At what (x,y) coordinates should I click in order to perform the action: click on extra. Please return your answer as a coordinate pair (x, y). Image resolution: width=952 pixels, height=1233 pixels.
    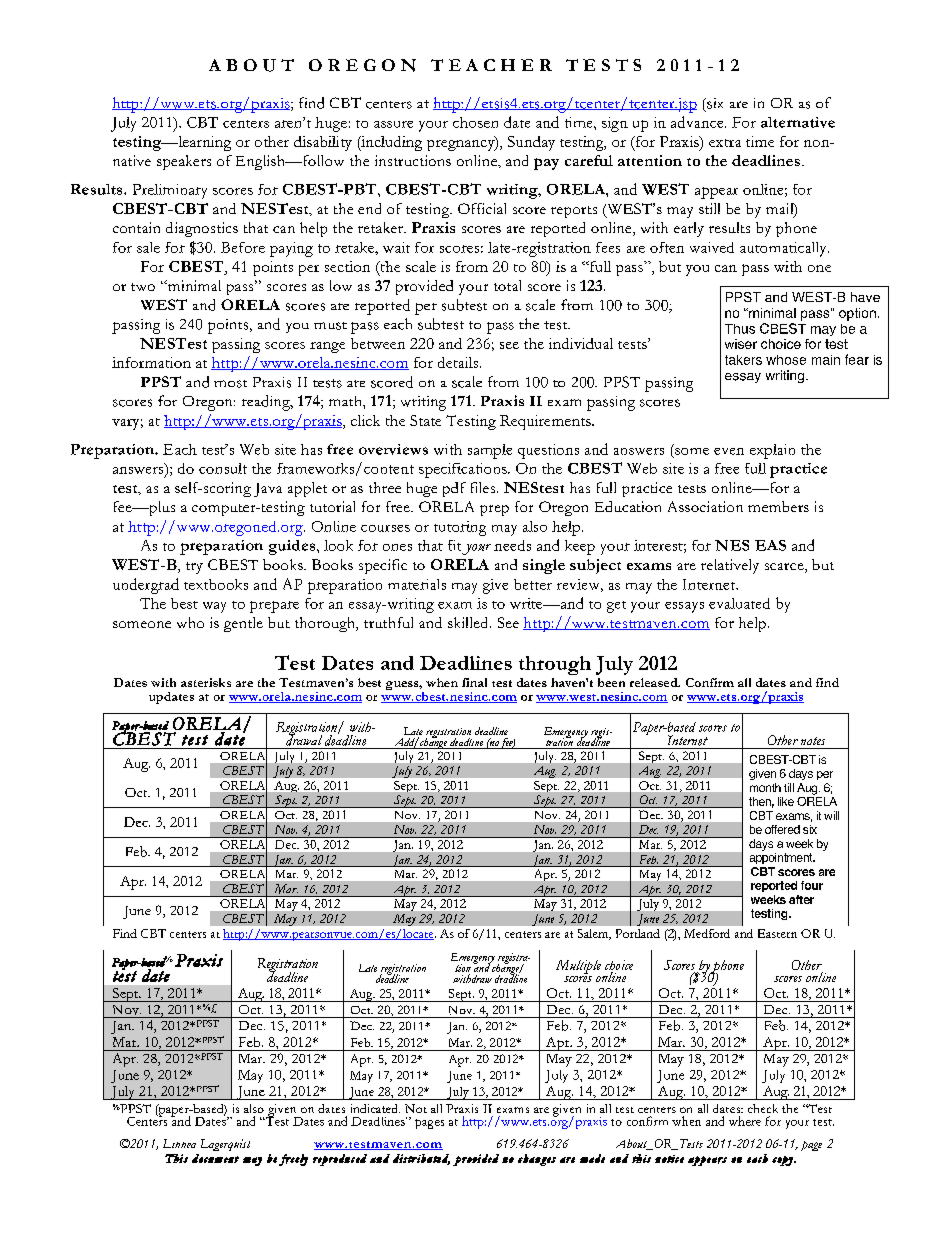
    Looking at the image, I should click on (725, 143).
